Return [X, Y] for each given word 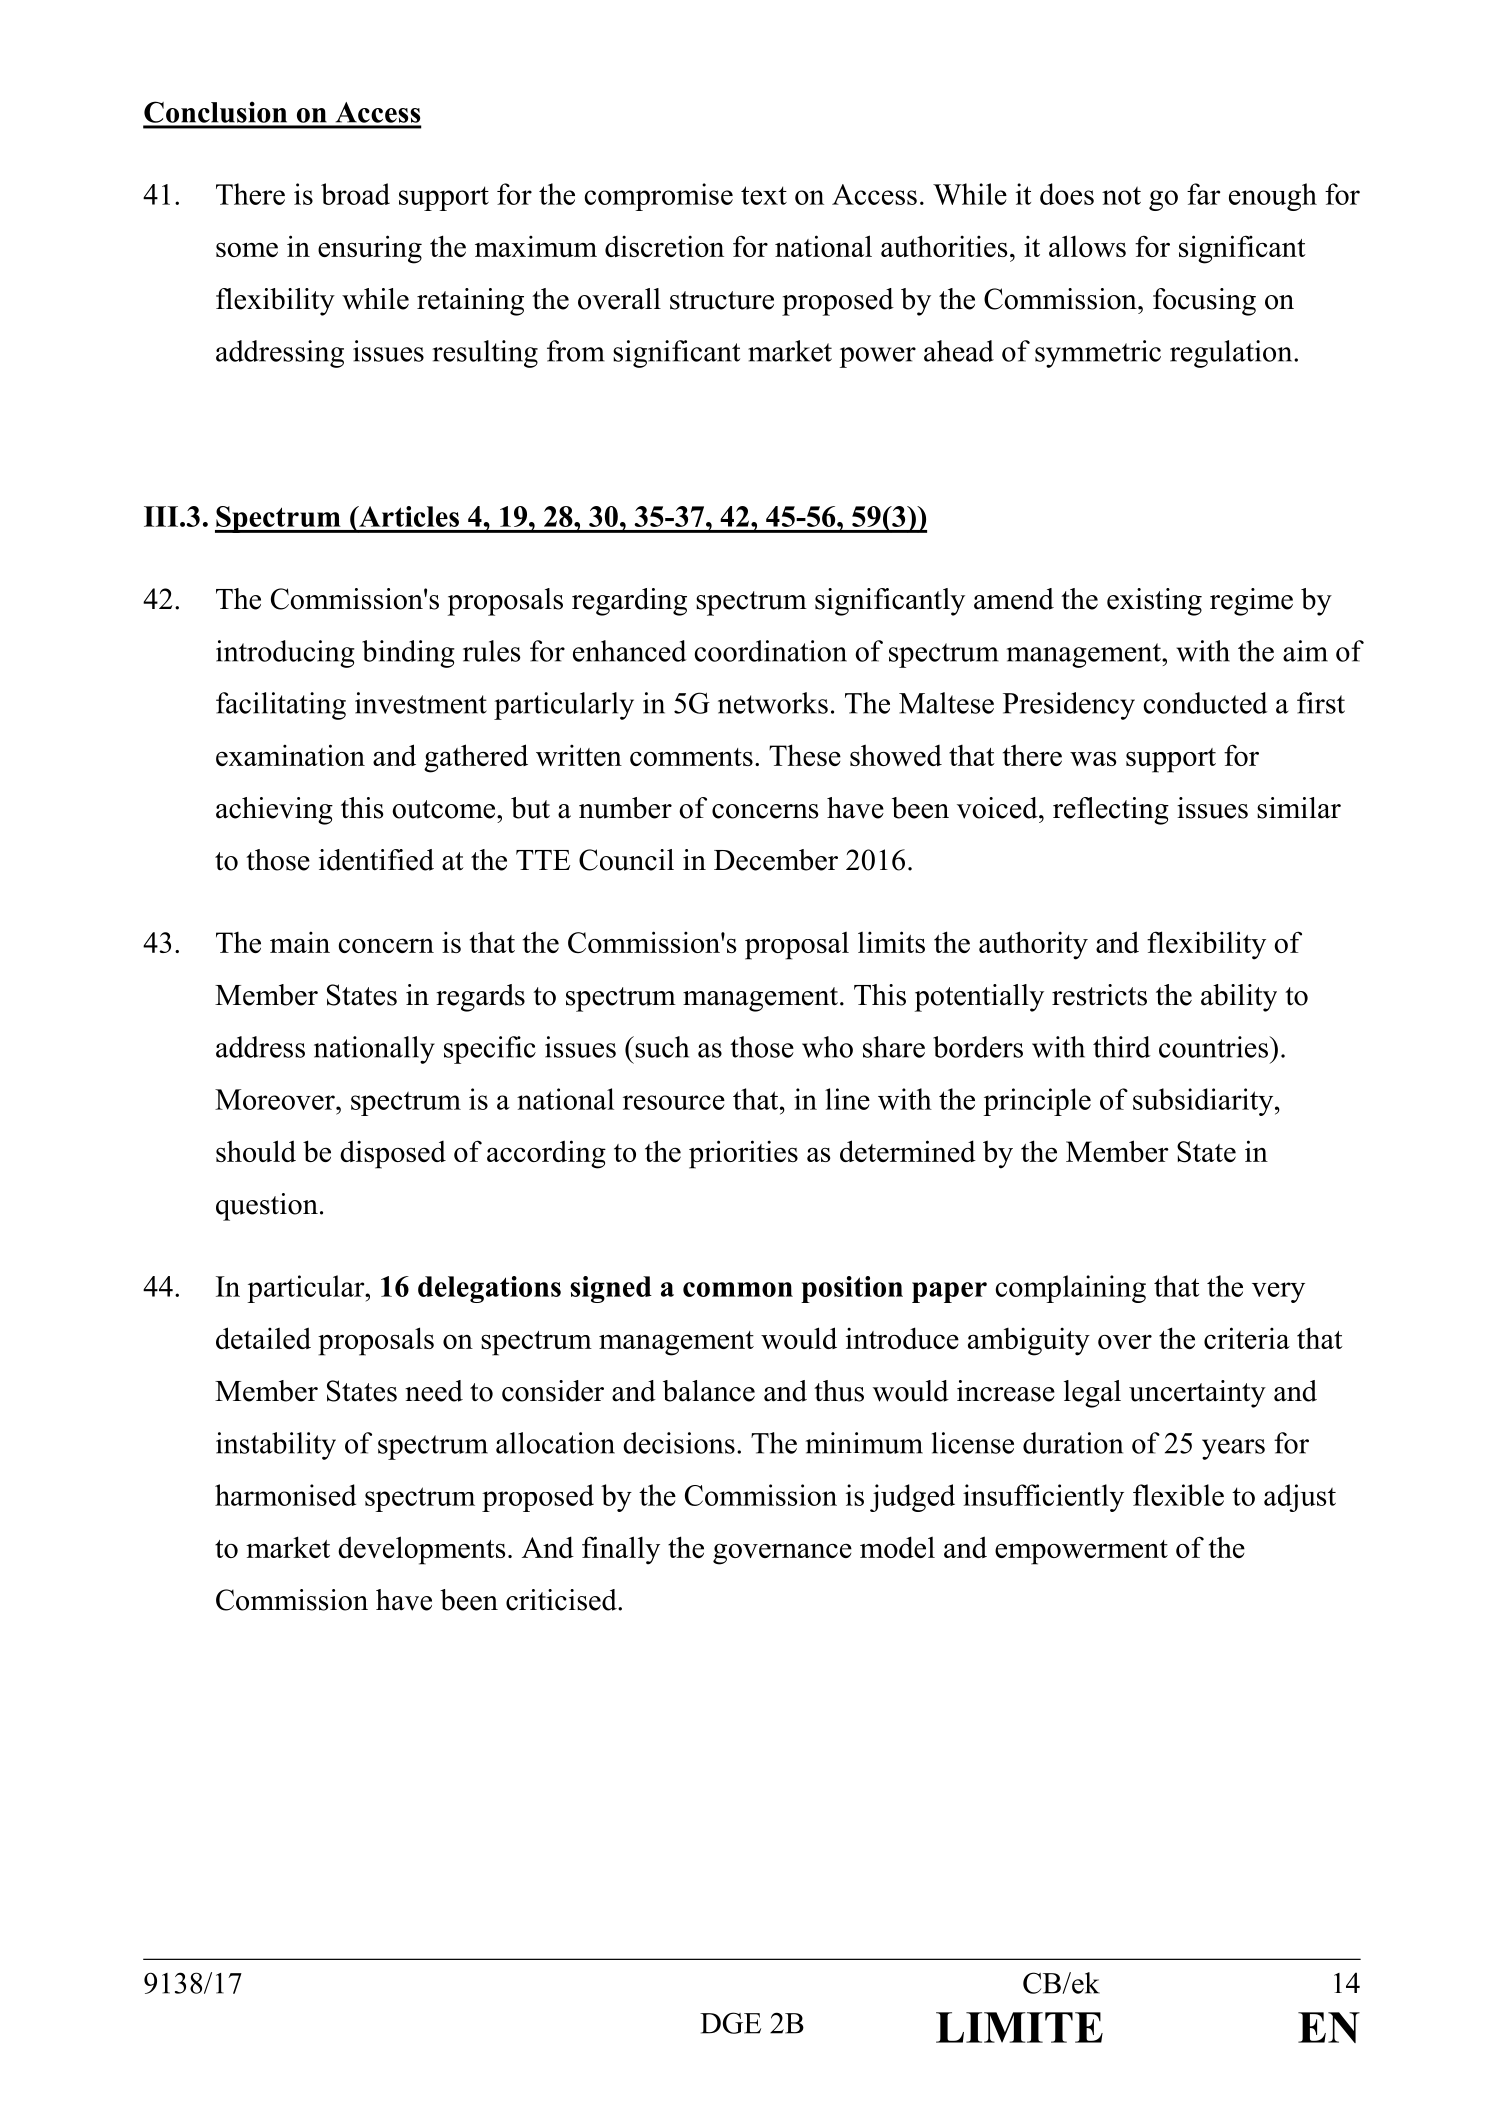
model [897, 1547]
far [1204, 194]
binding [408, 654]
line [847, 1099]
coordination [770, 651]
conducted [1205, 703]
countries [1214, 1047]
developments [421, 1550]
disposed [393, 1154]
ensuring [370, 249]
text [764, 195]
